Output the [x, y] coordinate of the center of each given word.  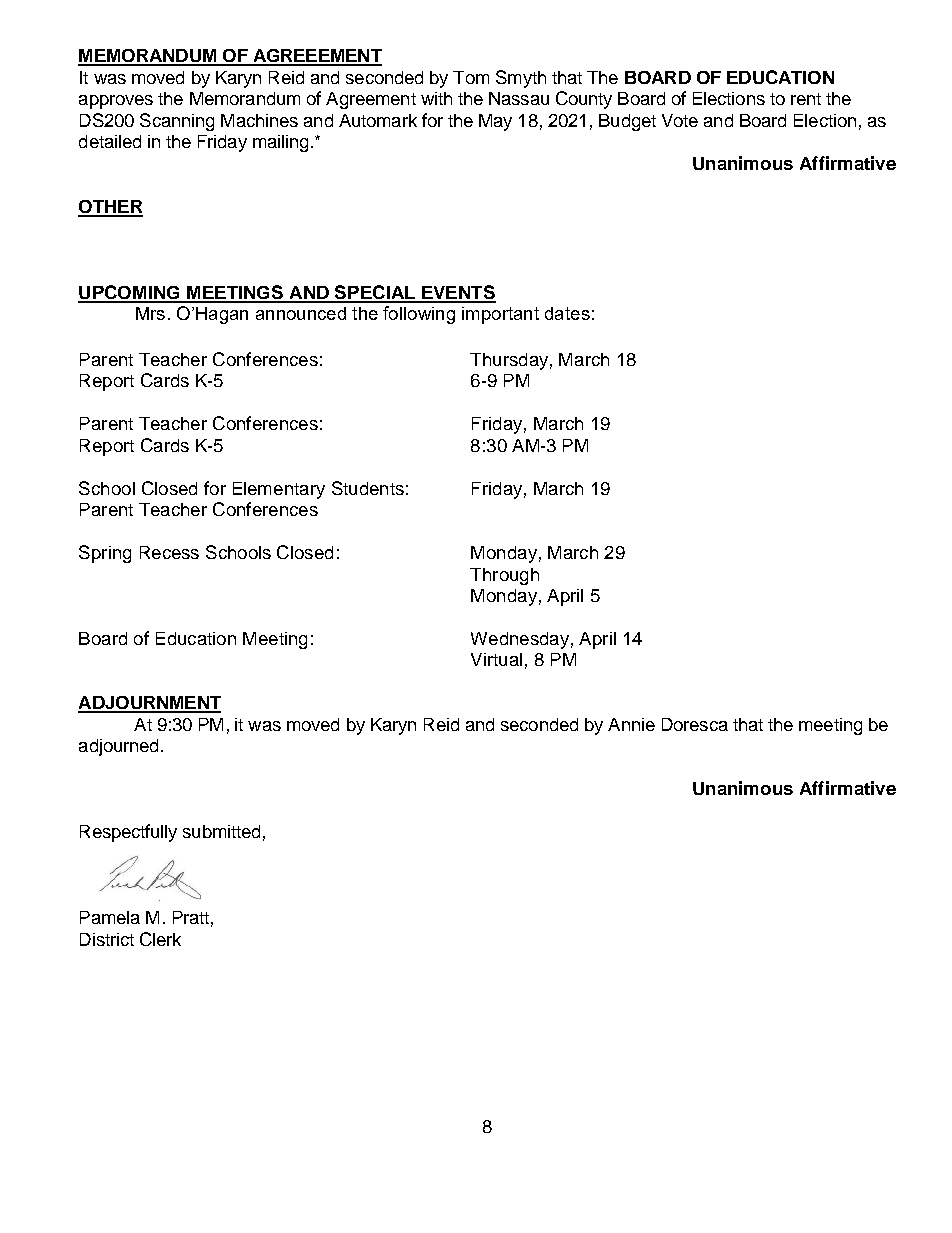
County [584, 100]
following [419, 315]
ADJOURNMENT [149, 704]
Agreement [371, 100]
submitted [221, 831]
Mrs [150, 313]
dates [567, 313]
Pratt [191, 917]
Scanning [177, 122]
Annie [631, 724]
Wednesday [520, 640]
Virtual [496, 659]
